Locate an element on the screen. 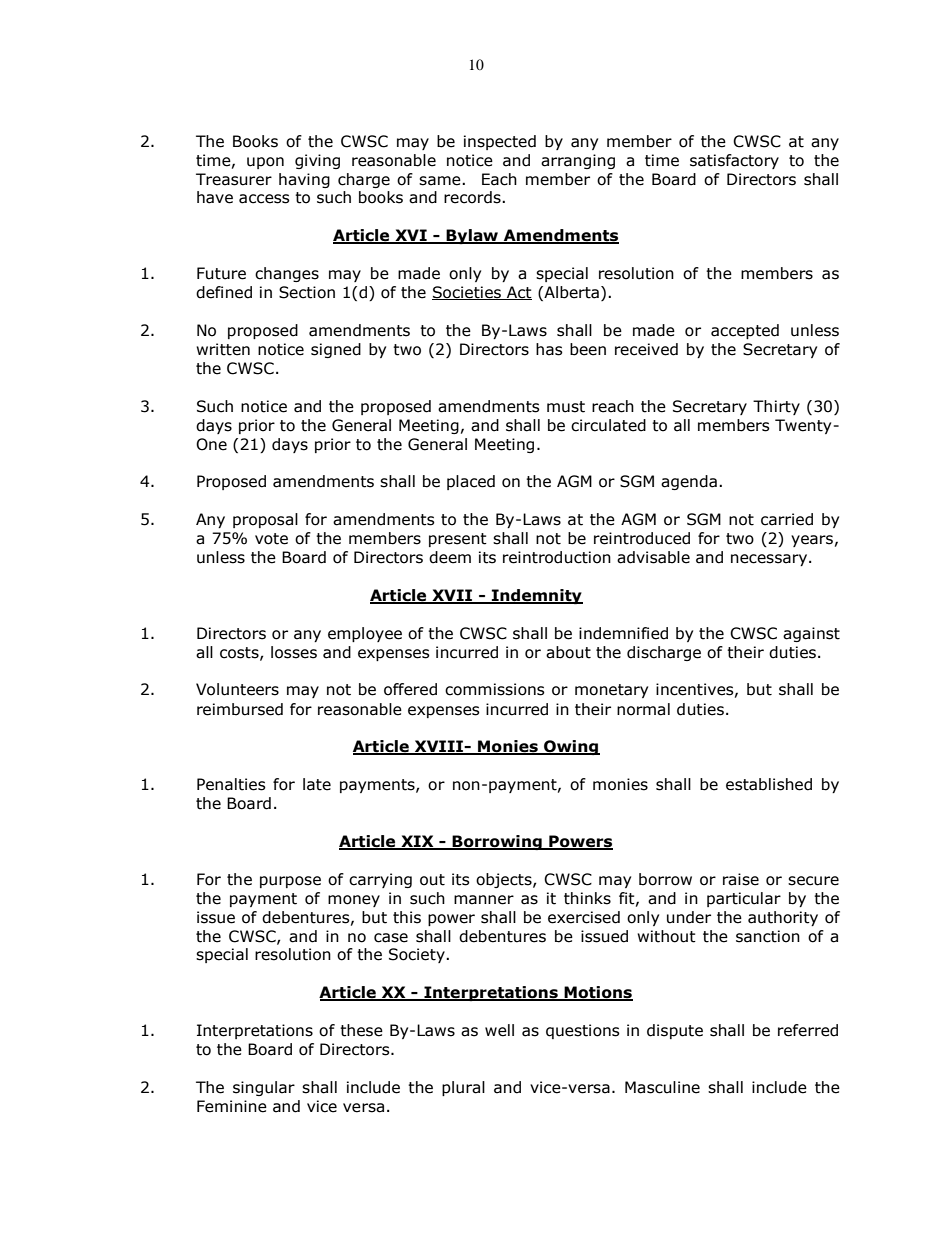 This screenshot has width=952, height=1233. inspected is located at coordinates (500, 142).
